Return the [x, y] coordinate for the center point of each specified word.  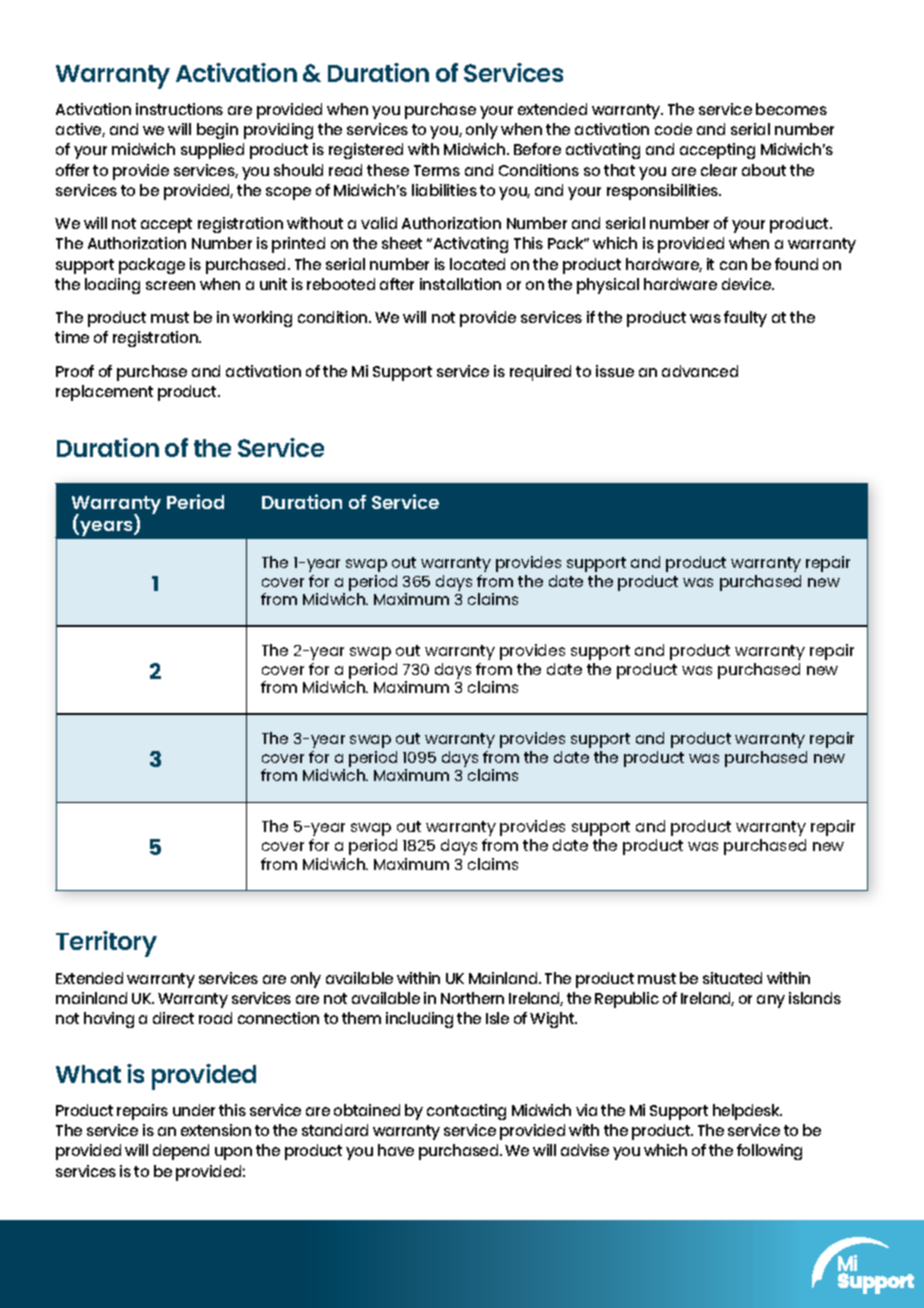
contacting [466, 1112]
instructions [179, 109]
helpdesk [747, 1112]
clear [719, 170]
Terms [437, 170]
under [194, 1110]
